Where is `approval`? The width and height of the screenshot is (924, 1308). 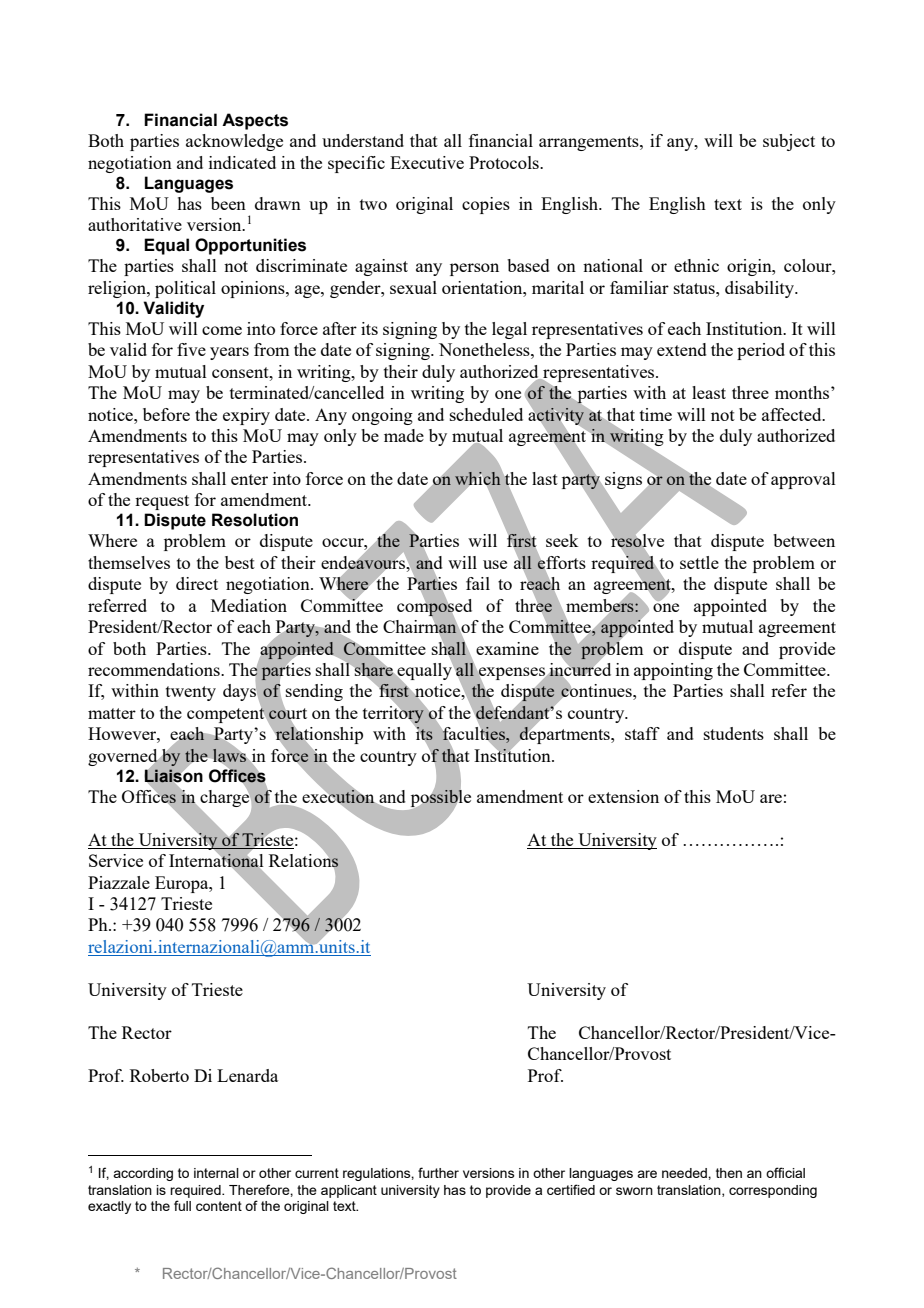
approval is located at coordinates (803, 480).
